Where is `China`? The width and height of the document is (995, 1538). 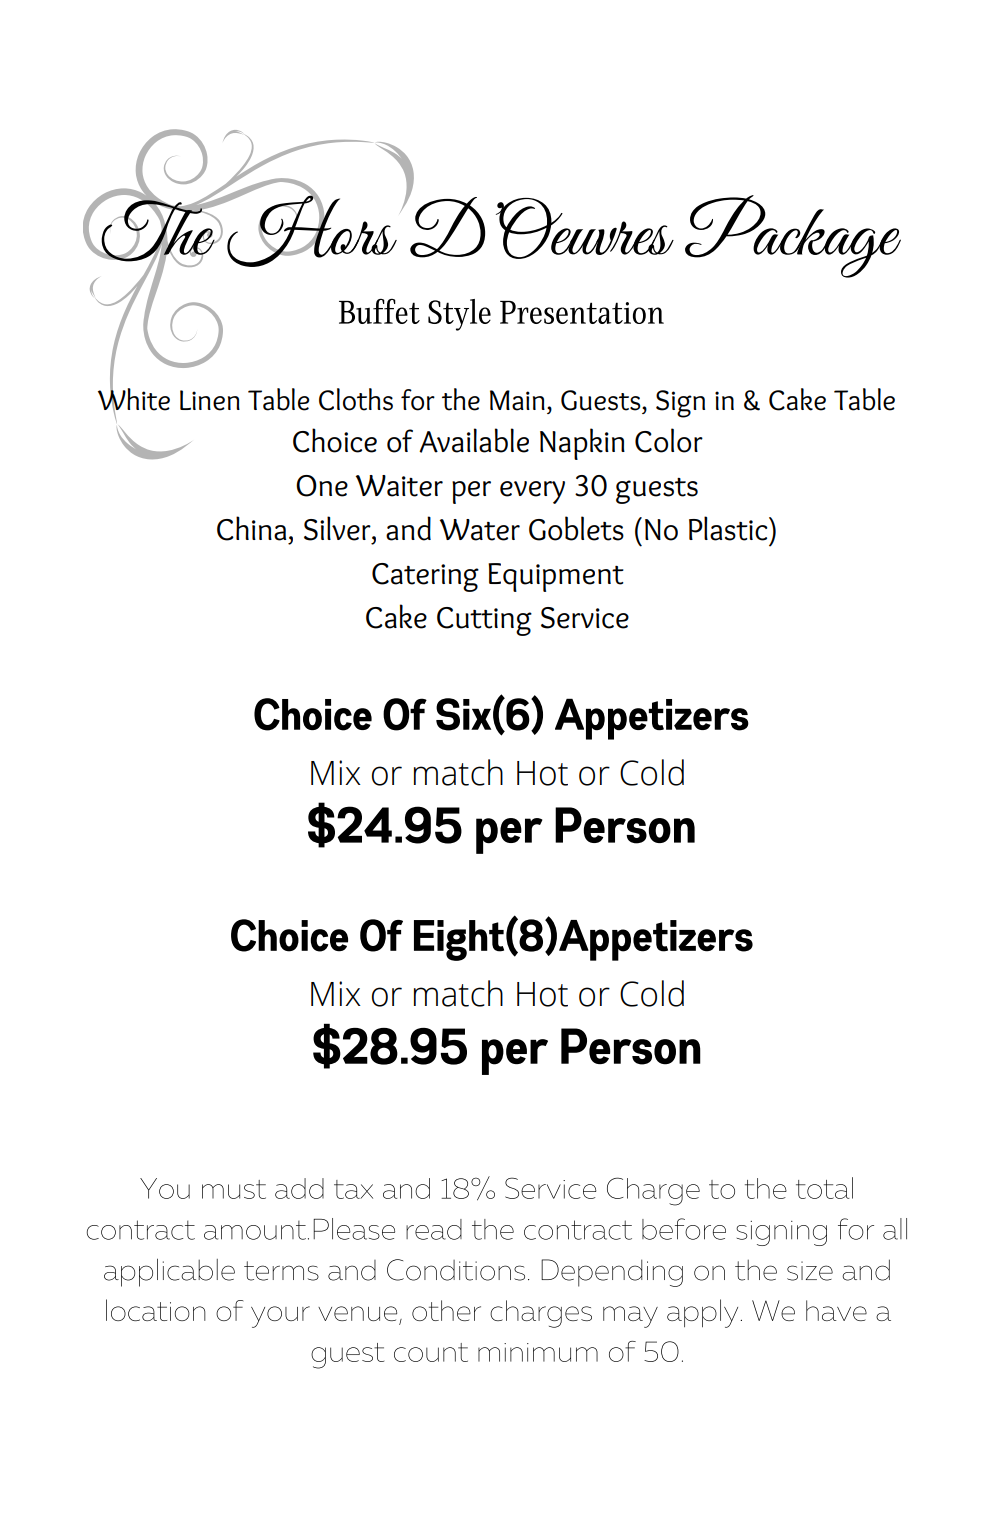
China is located at coordinates (251, 528).
